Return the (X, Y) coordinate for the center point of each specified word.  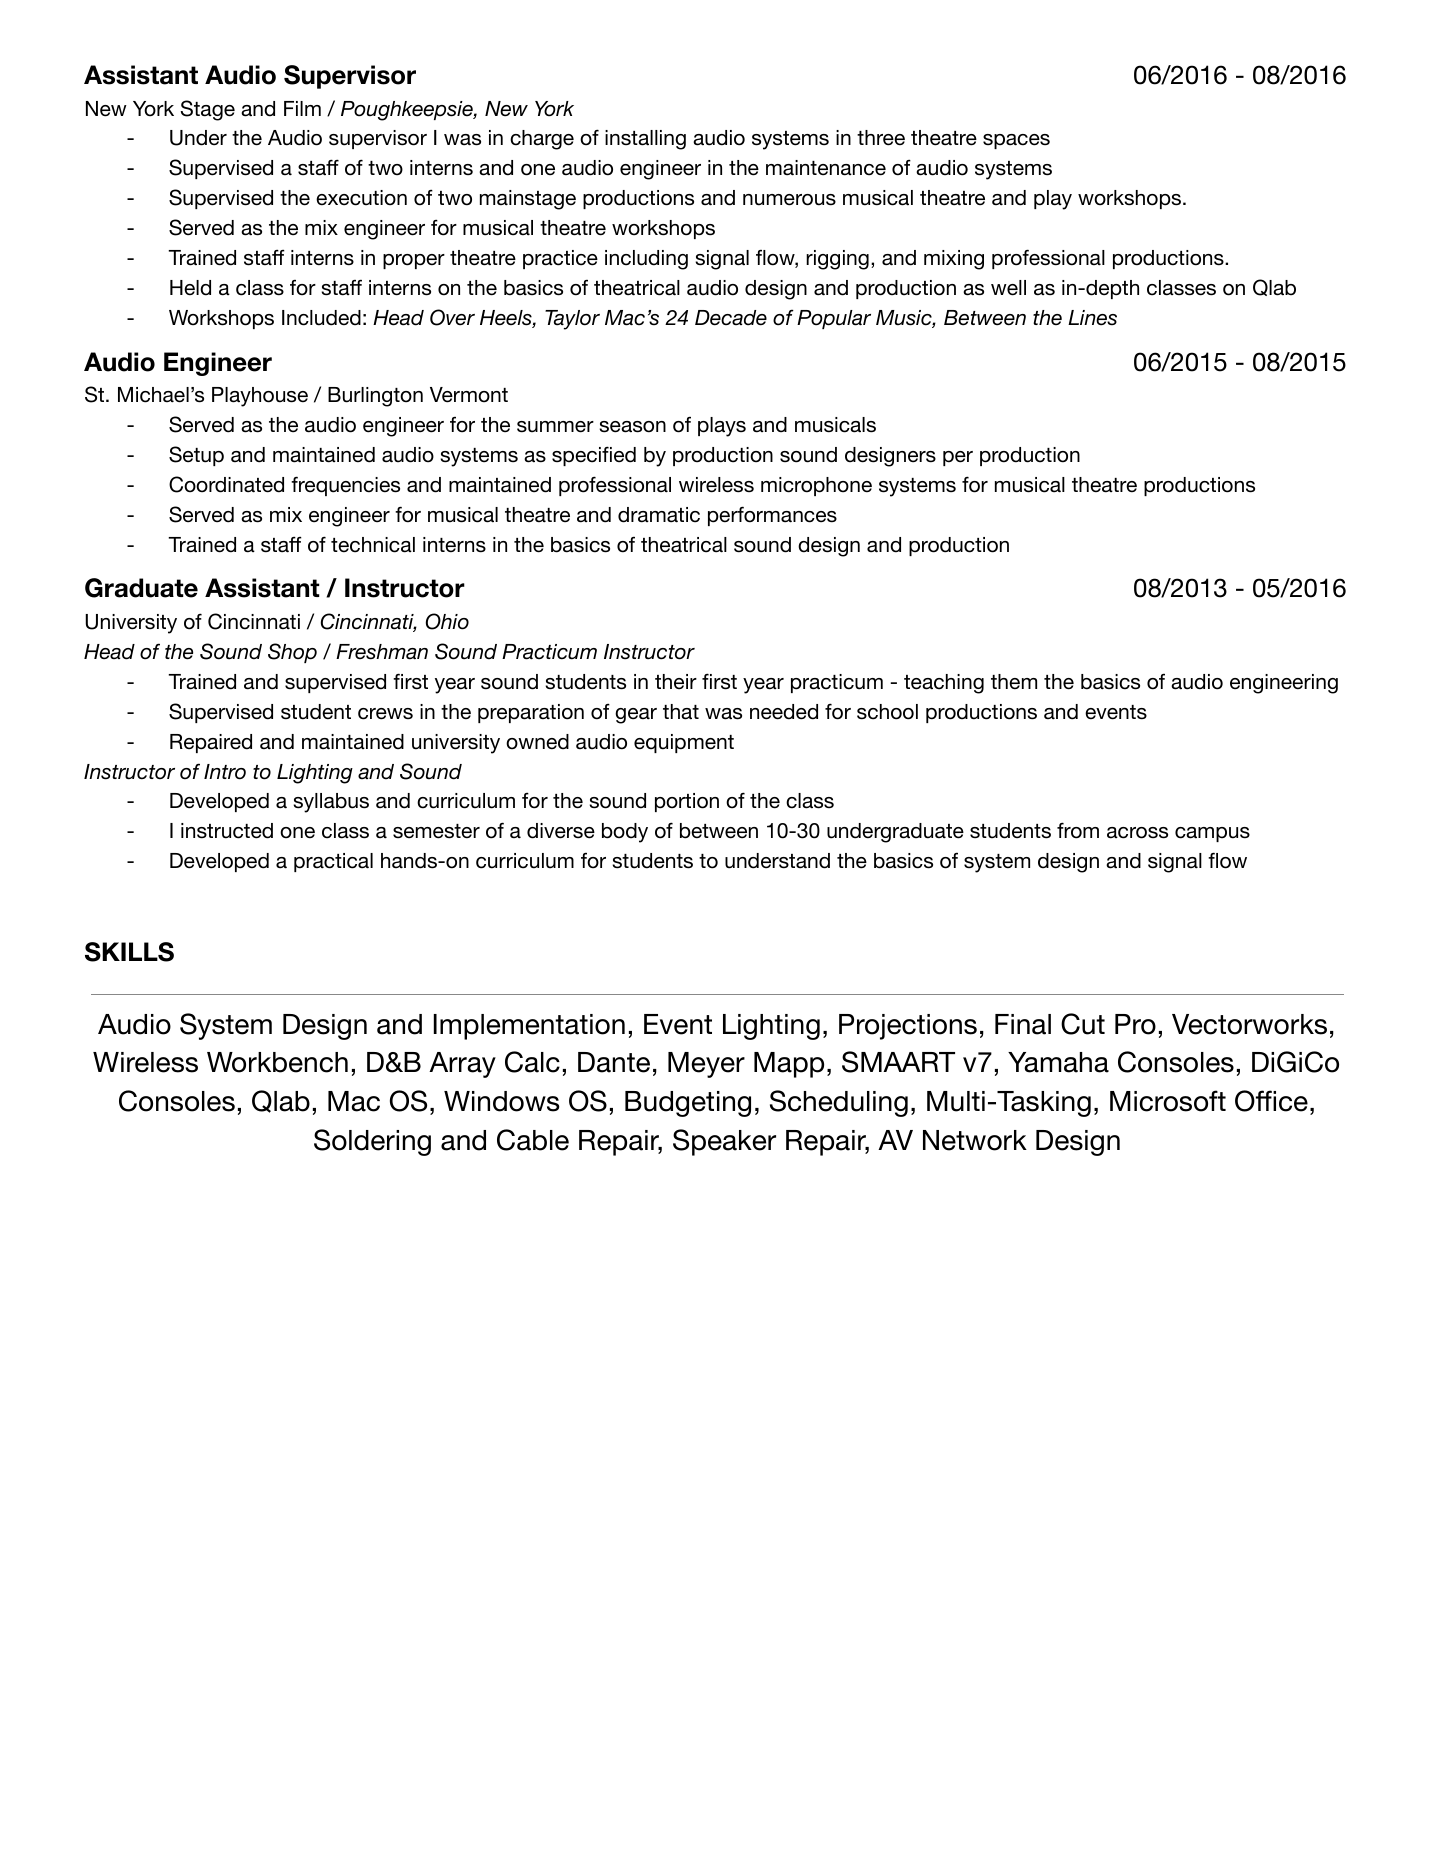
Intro (225, 772)
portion (687, 802)
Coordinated (226, 484)
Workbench (277, 1062)
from (1078, 830)
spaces (1016, 141)
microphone (816, 486)
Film (302, 108)
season (632, 427)
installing (645, 140)
